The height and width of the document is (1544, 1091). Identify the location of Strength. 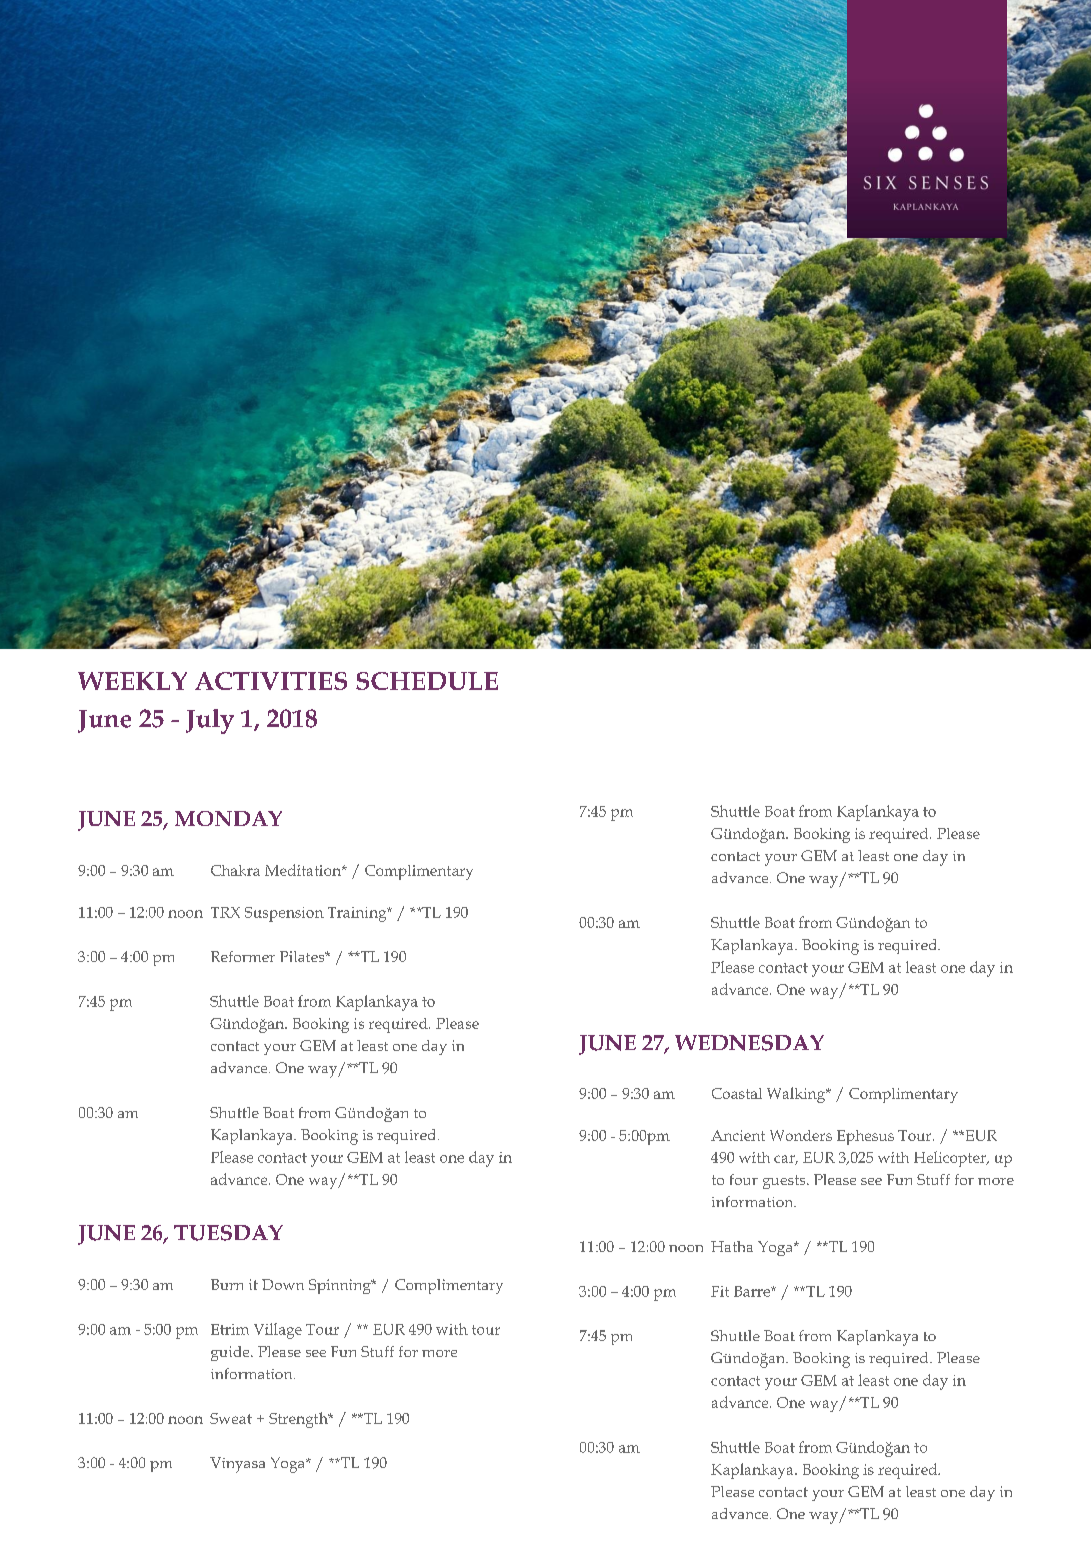
(299, 1420).
